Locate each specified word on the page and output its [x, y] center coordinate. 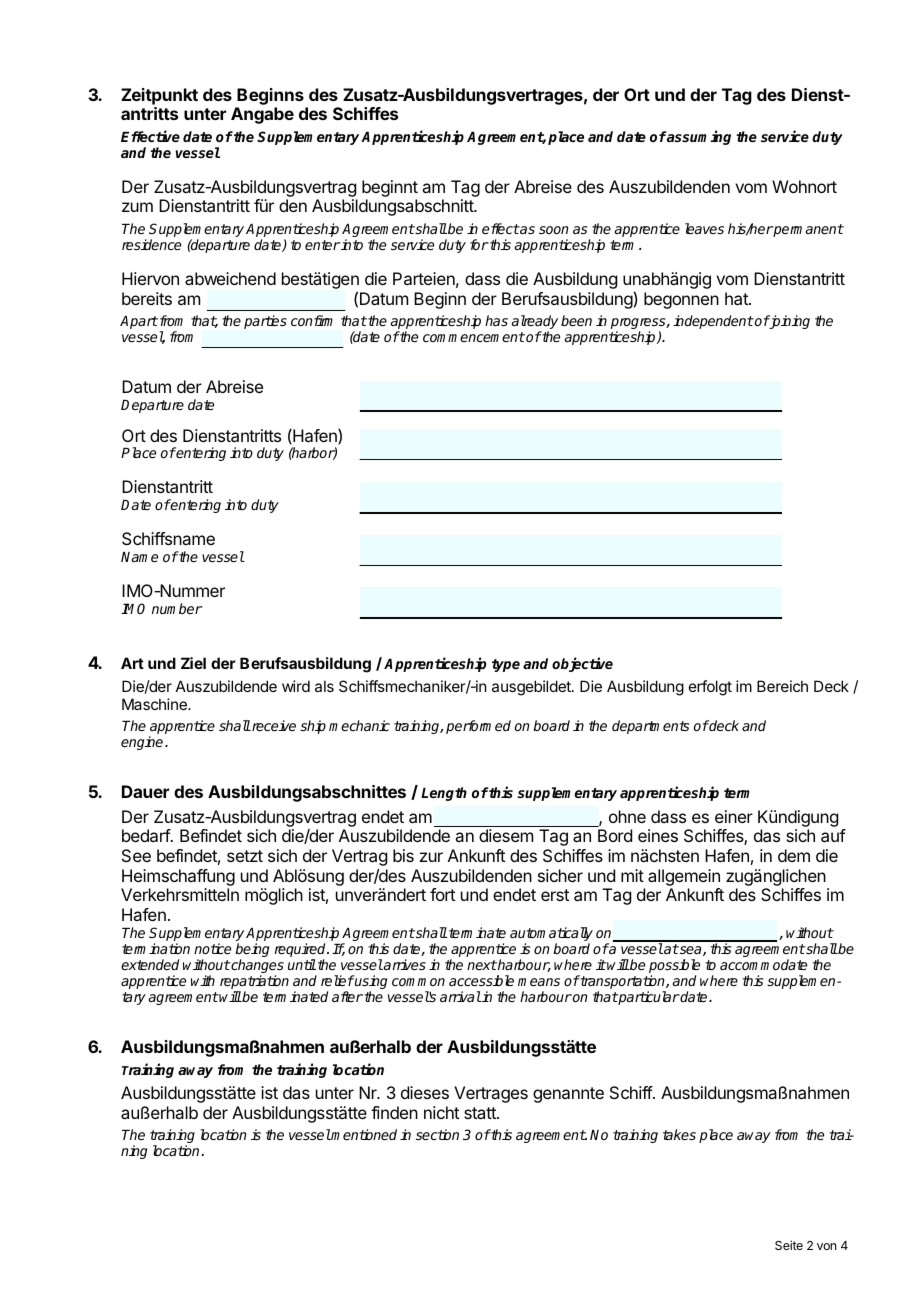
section [437, 1134]
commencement [474, 337]
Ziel [193, 663]
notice [212, 948]
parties [265, 322]
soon [553, 230]
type [506, 665]
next [482, 965]
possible [674, 966]
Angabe [262, 115]
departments [650, 727]
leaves [704, 228]
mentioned [363, 1134]
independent [713, 322]
